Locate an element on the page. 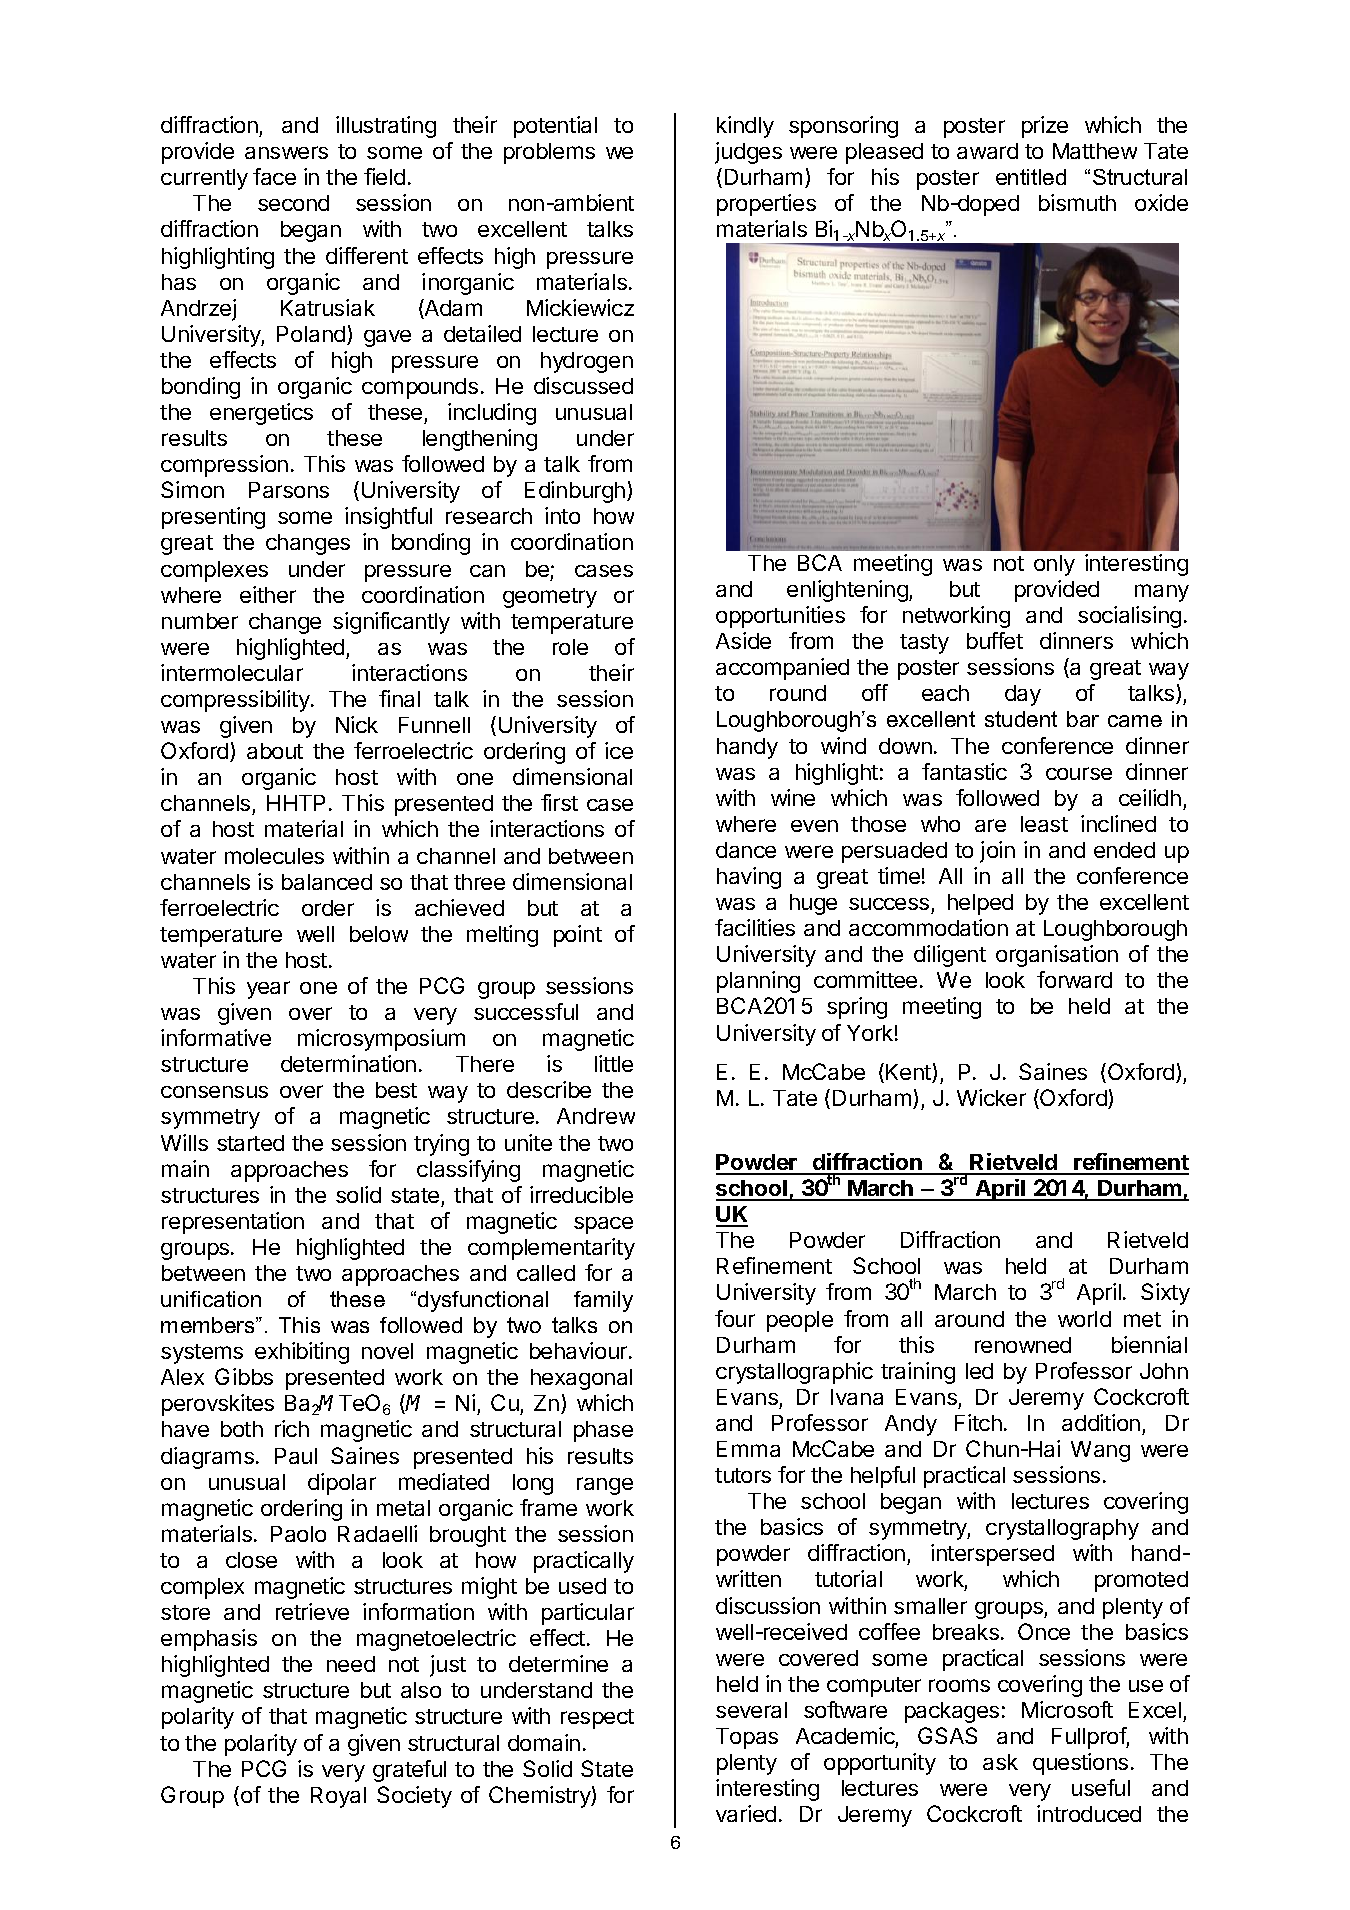  entitled is located at coordinates (1031, 177).
